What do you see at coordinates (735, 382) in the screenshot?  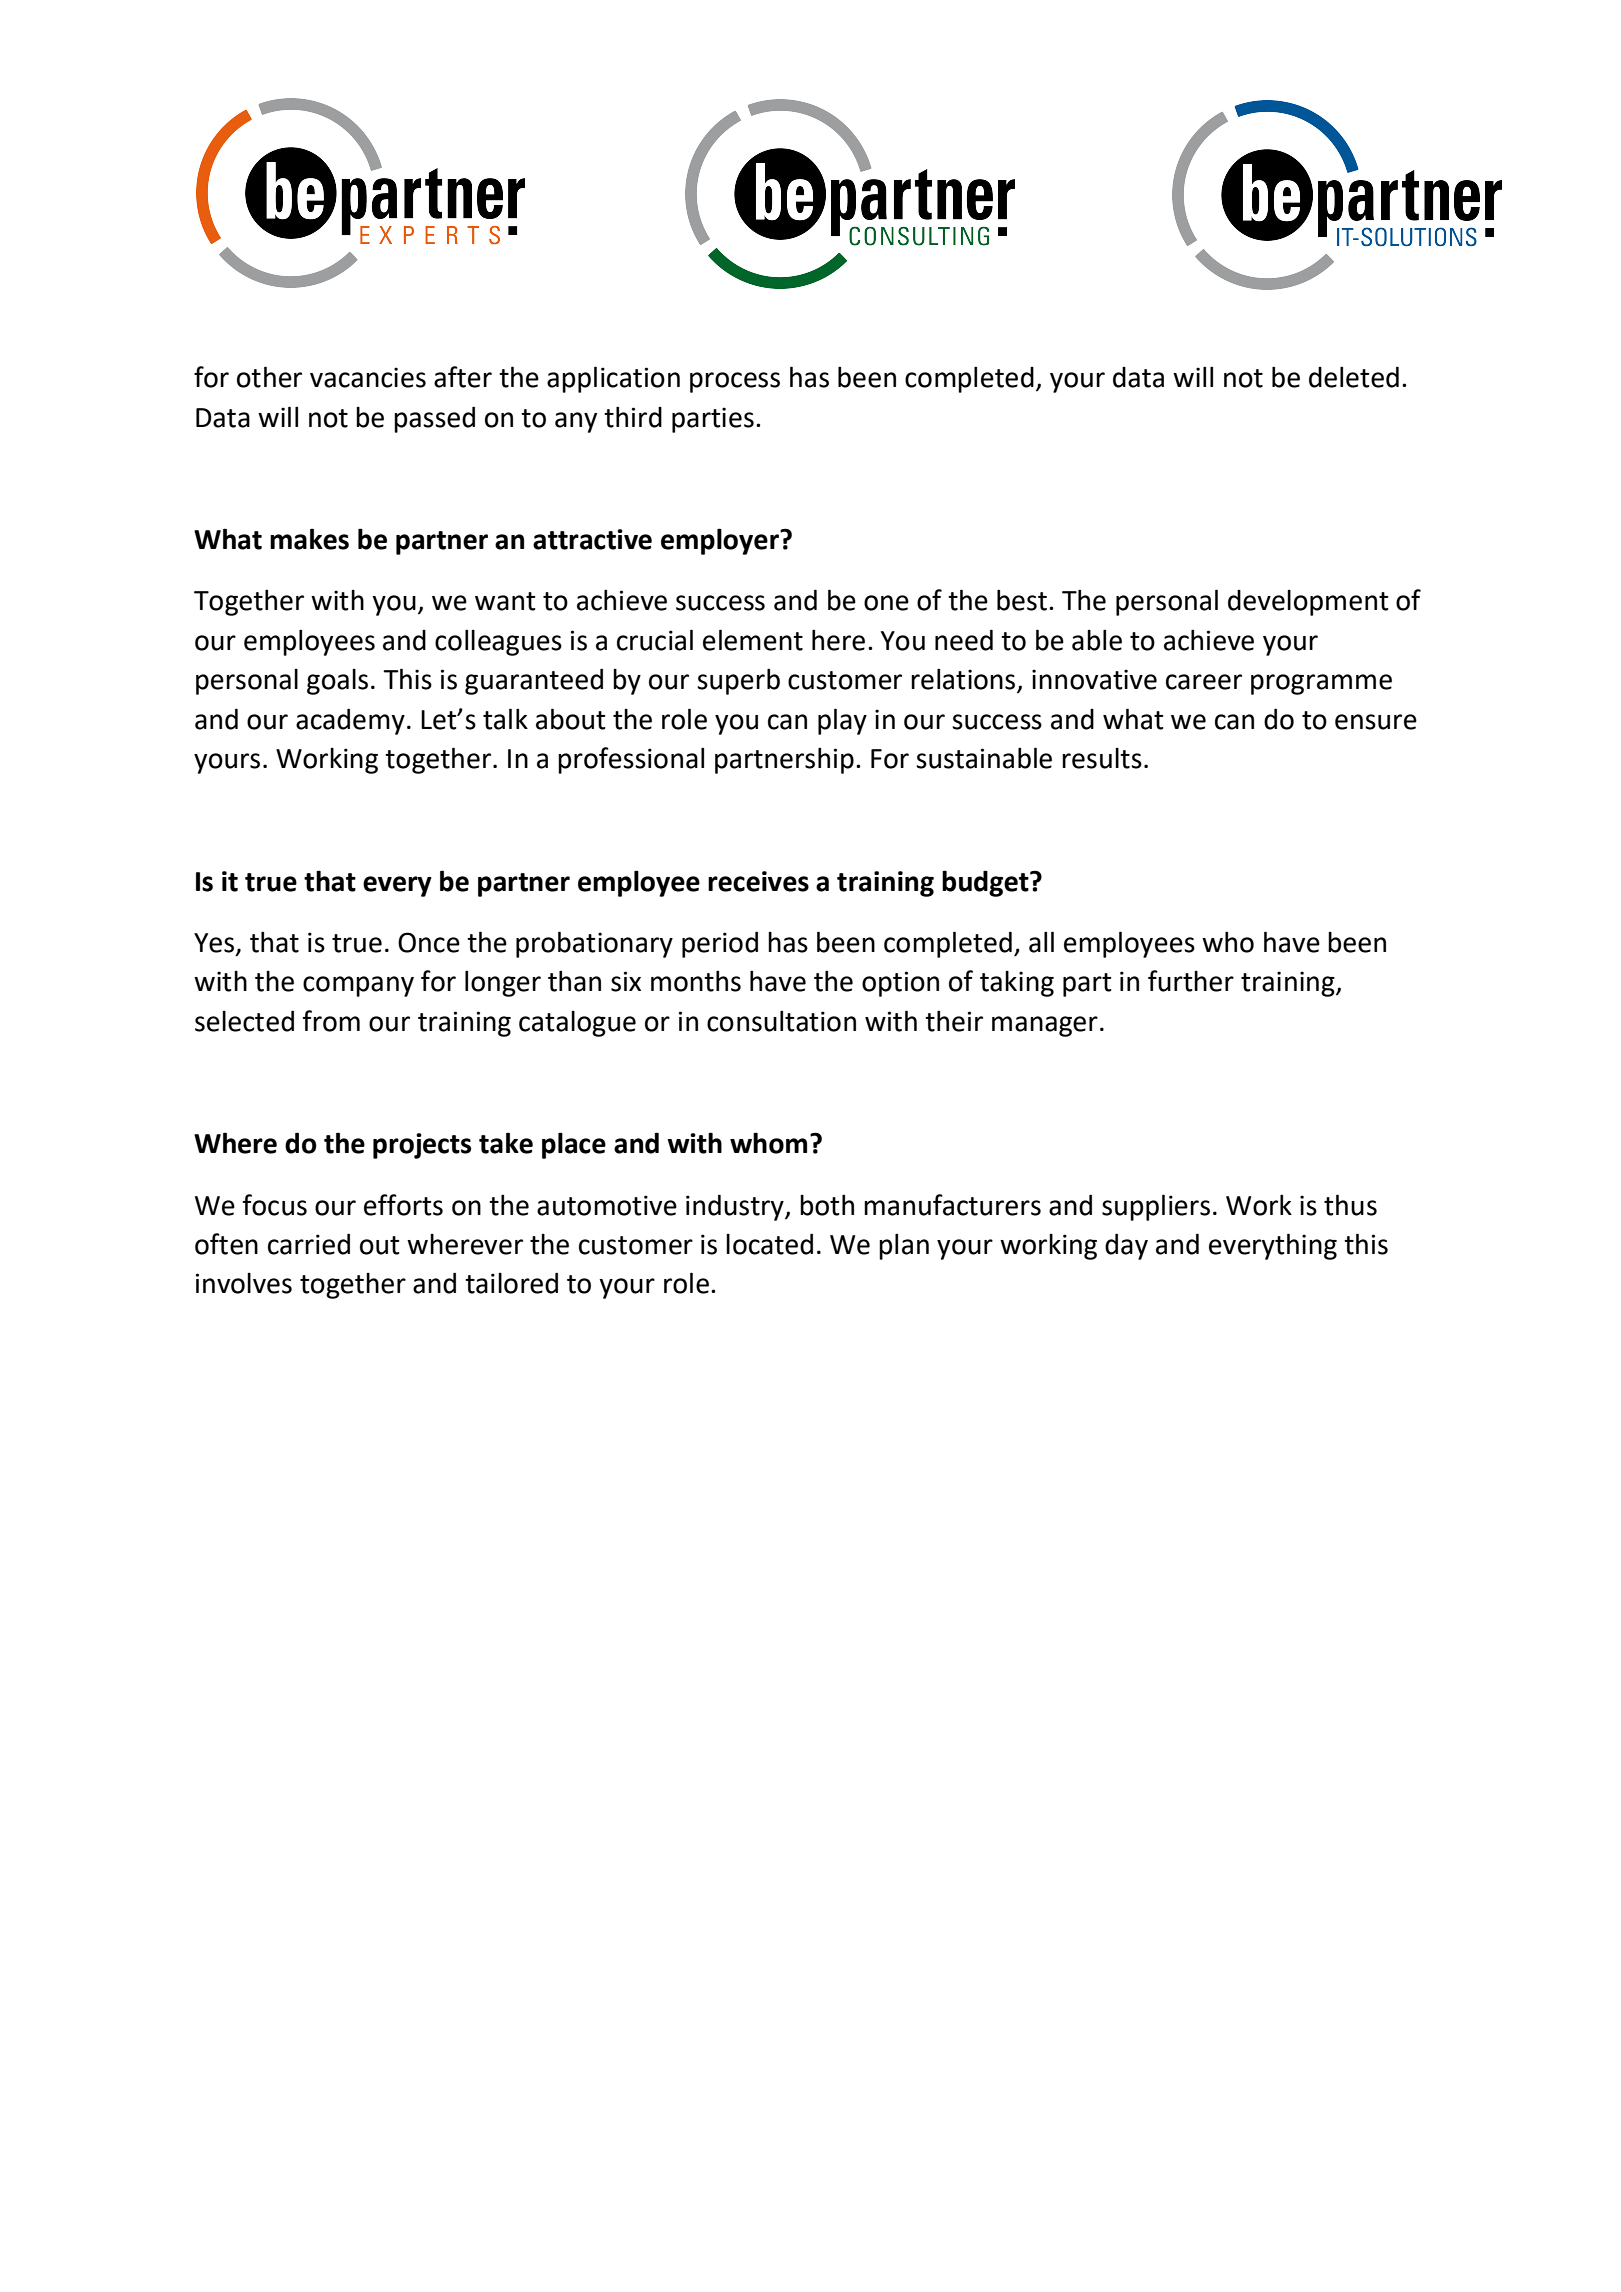 I see `process` at bounding box center [735, 382].
